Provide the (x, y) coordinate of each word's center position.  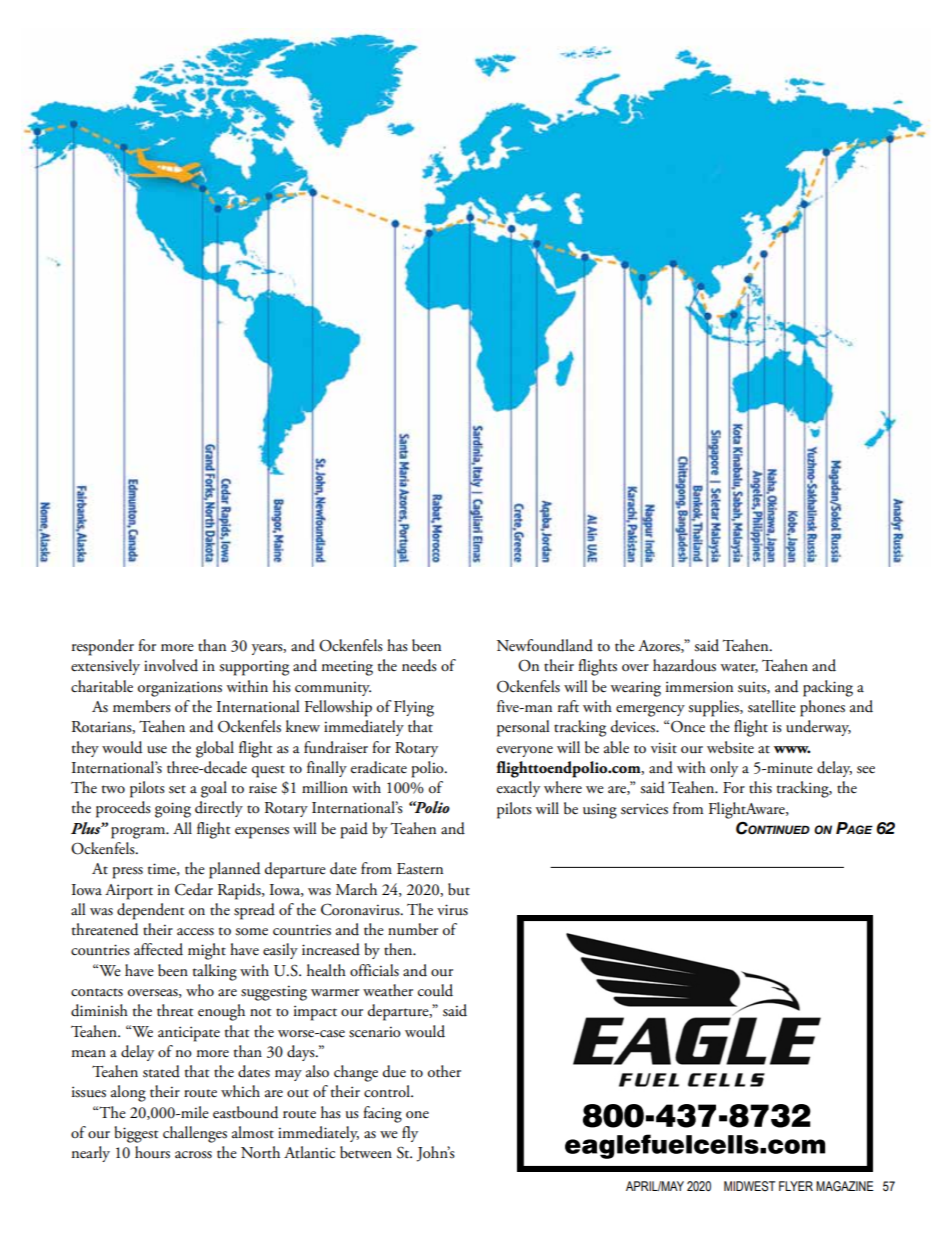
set (177, 789)
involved (171, 665)
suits (753, 687)
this (760, 787)
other (444, 1071)
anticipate (189, 1034)
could (435, 990)
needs (419, 665)
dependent (150, 911)
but (459, 889)
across (193, 1155)
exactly (518, 789)
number (413, 929)
